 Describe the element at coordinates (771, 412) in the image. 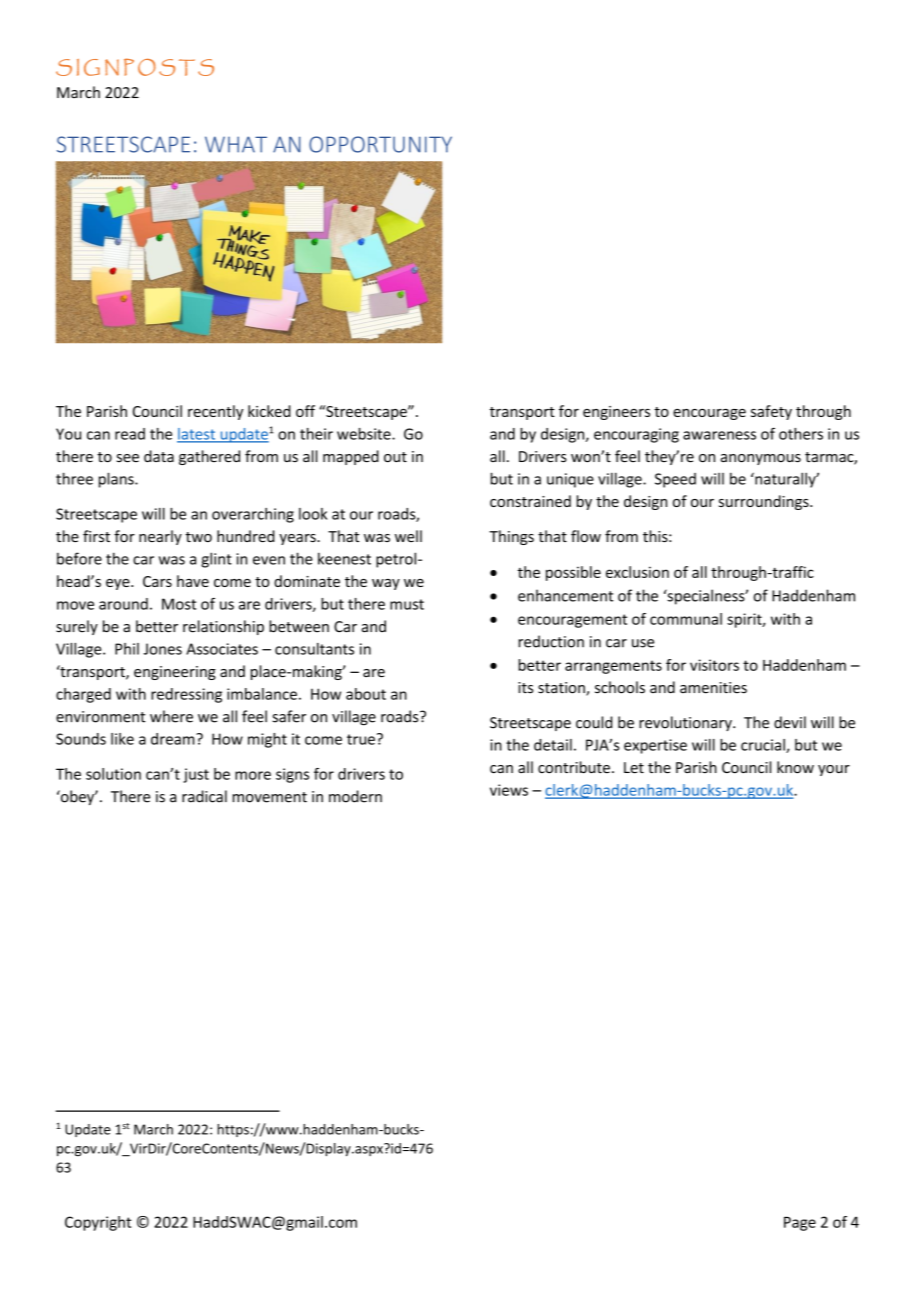

I see `safety` at that location.
